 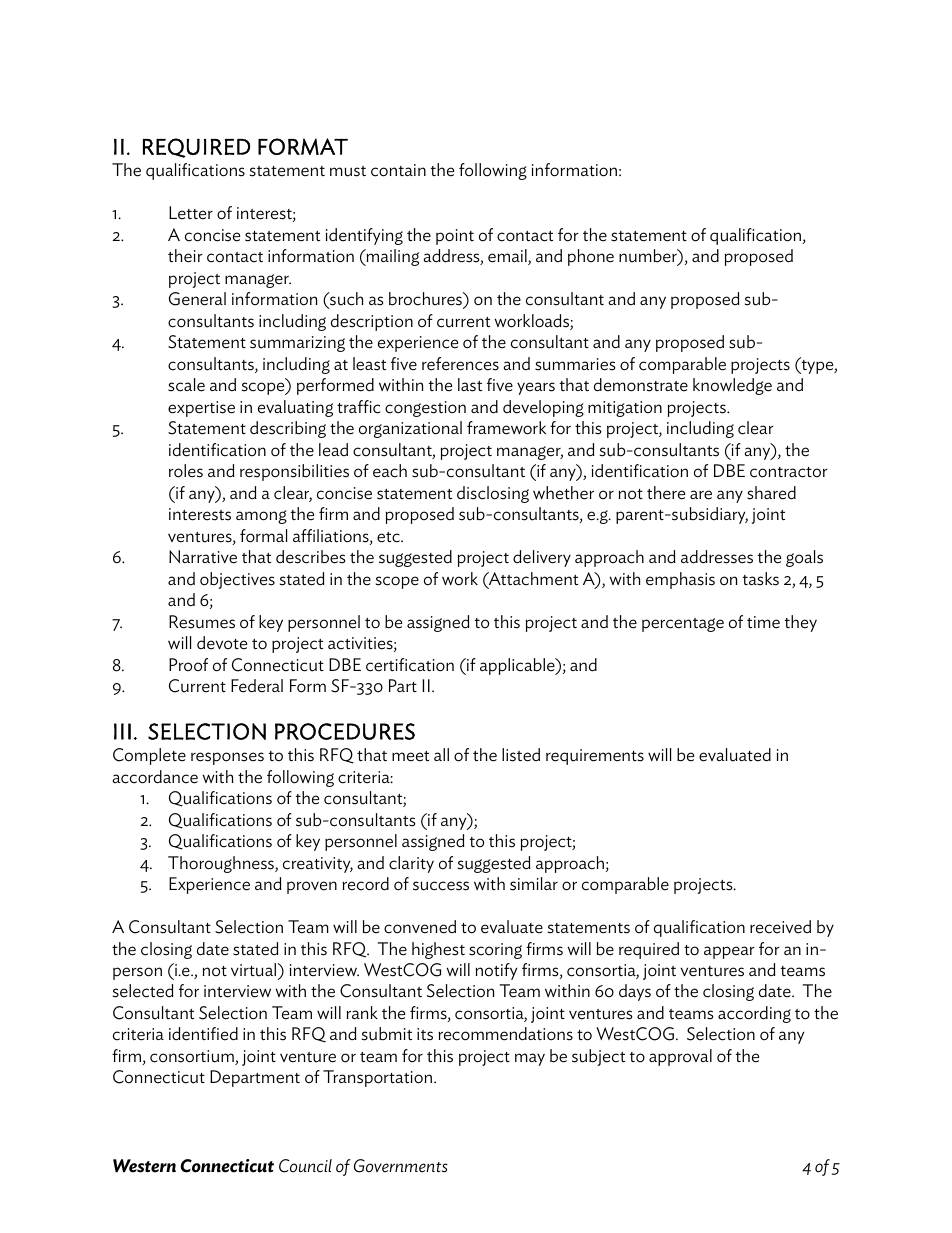 What do you see at coordinates (144, 1166) in the screenshot?
I see `Western` at bounding box center [144, 1166].
